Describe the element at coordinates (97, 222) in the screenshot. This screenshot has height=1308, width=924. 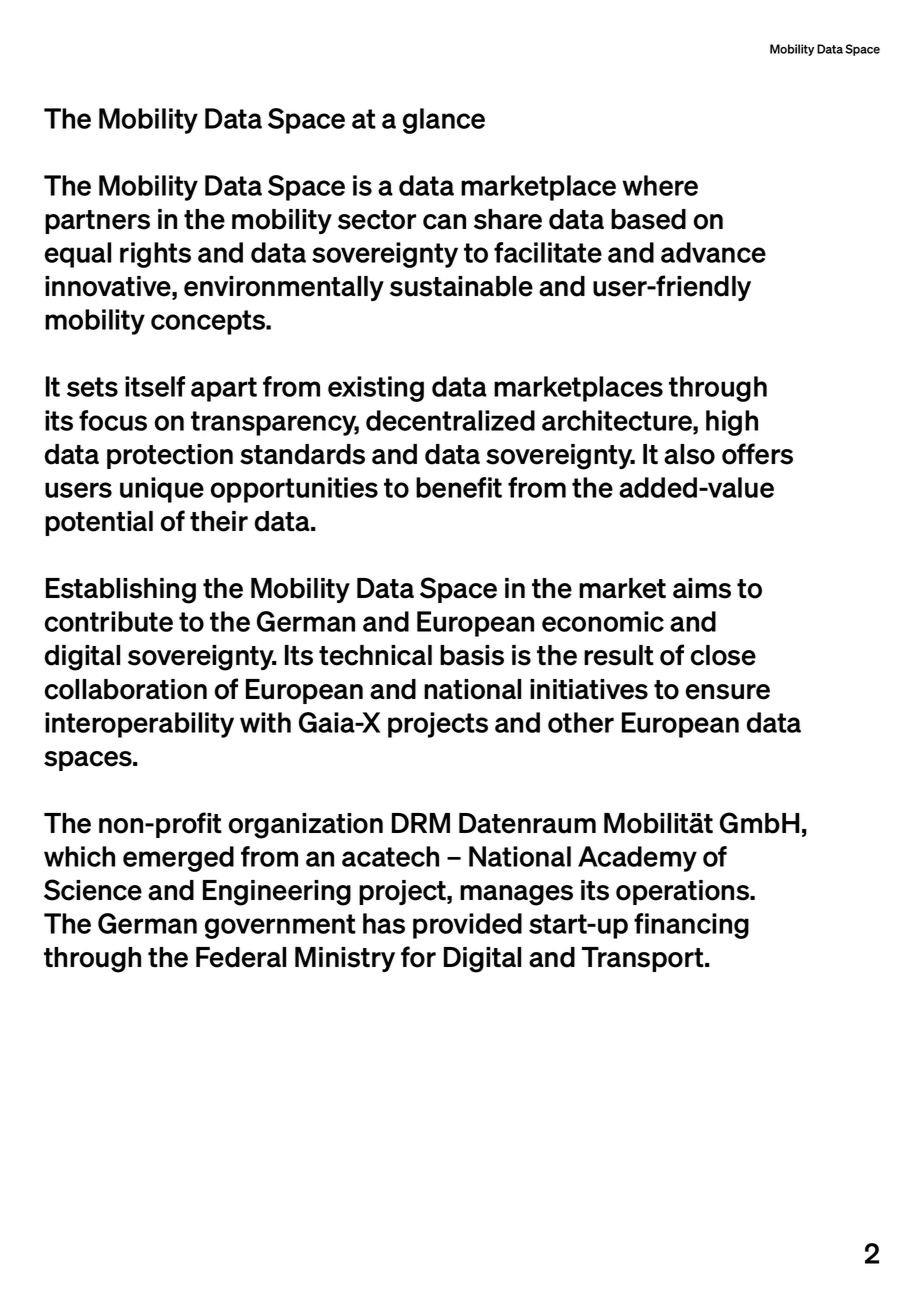
I see `partners` at that location.
